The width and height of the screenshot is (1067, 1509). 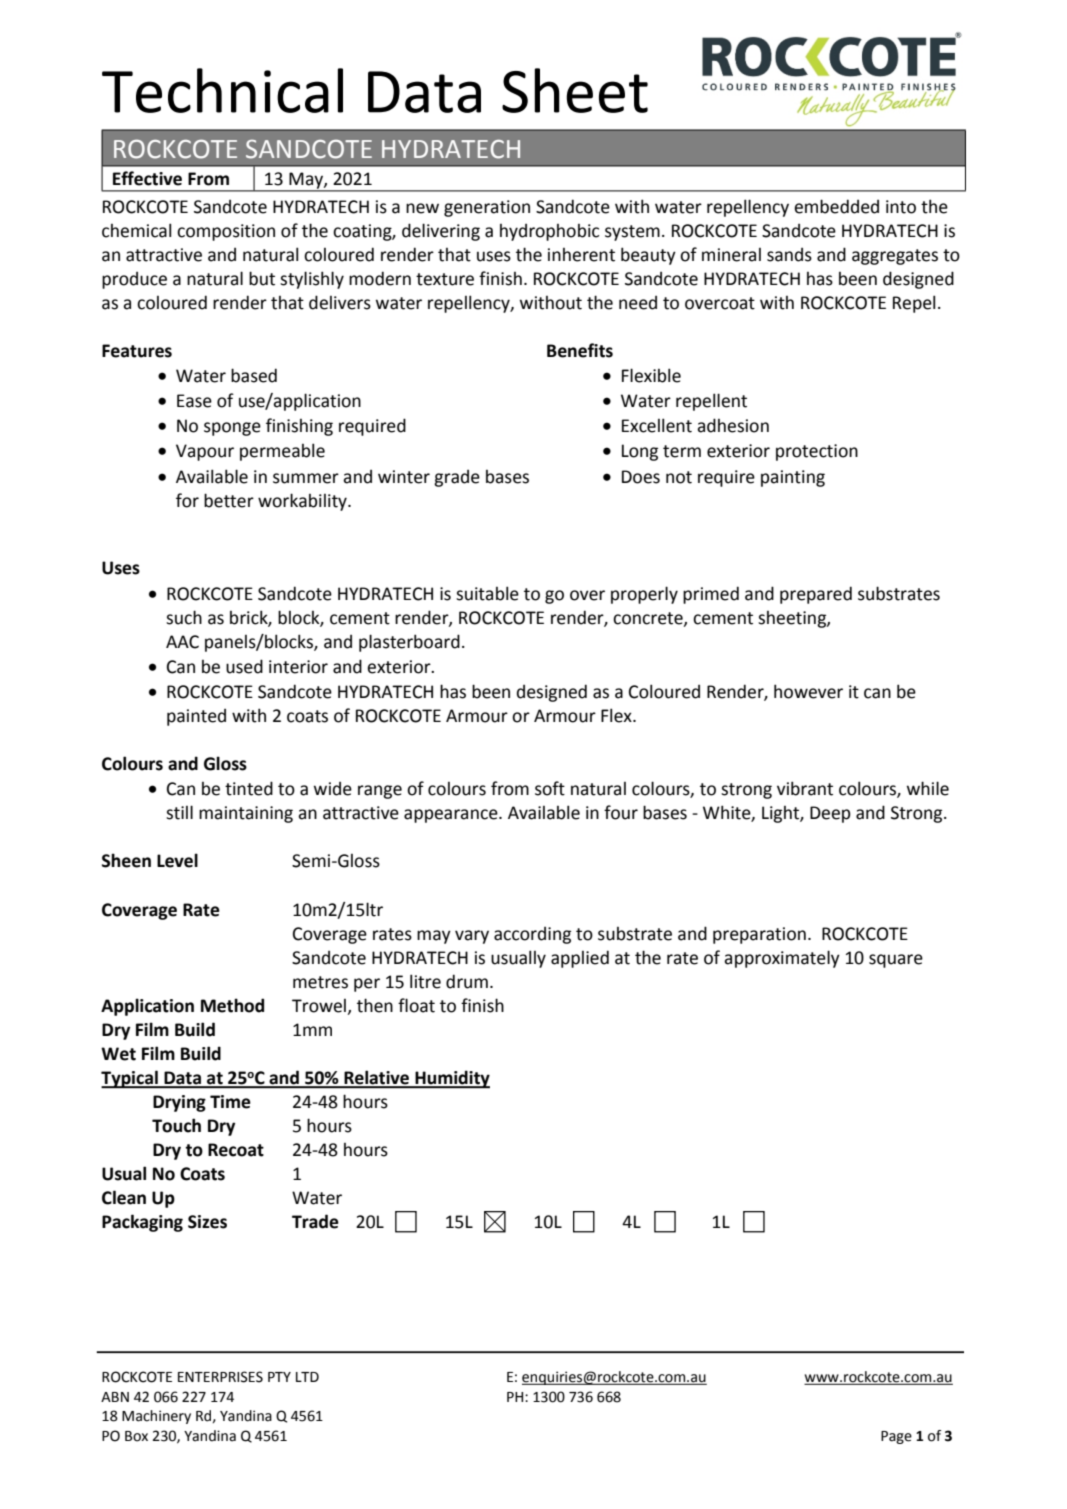 What do you see at coordinates (550, 788) in the screenshot?
I see `soft` at bounding box center [550, 788].
